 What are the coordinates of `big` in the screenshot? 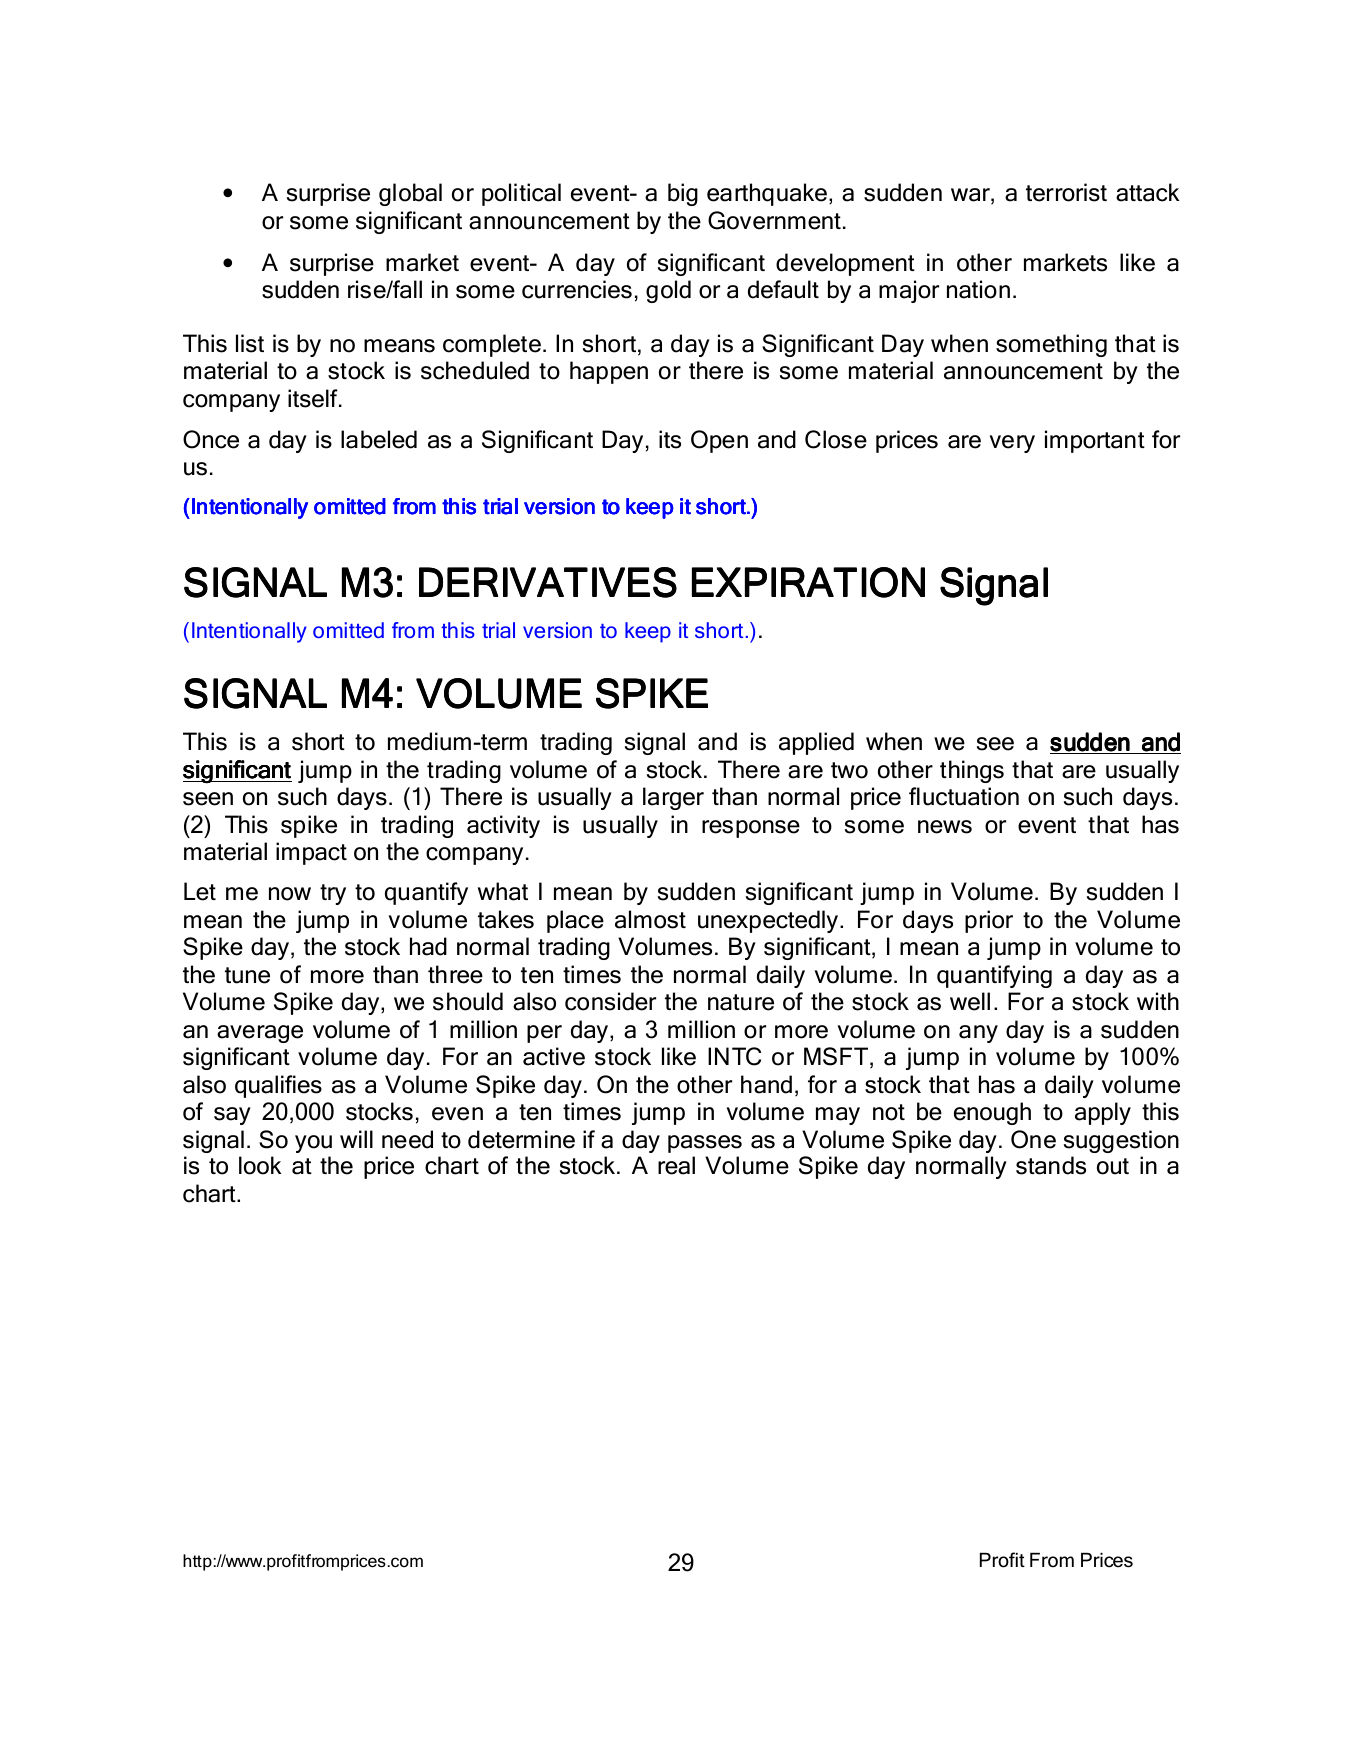 It's located at (683, 194).
